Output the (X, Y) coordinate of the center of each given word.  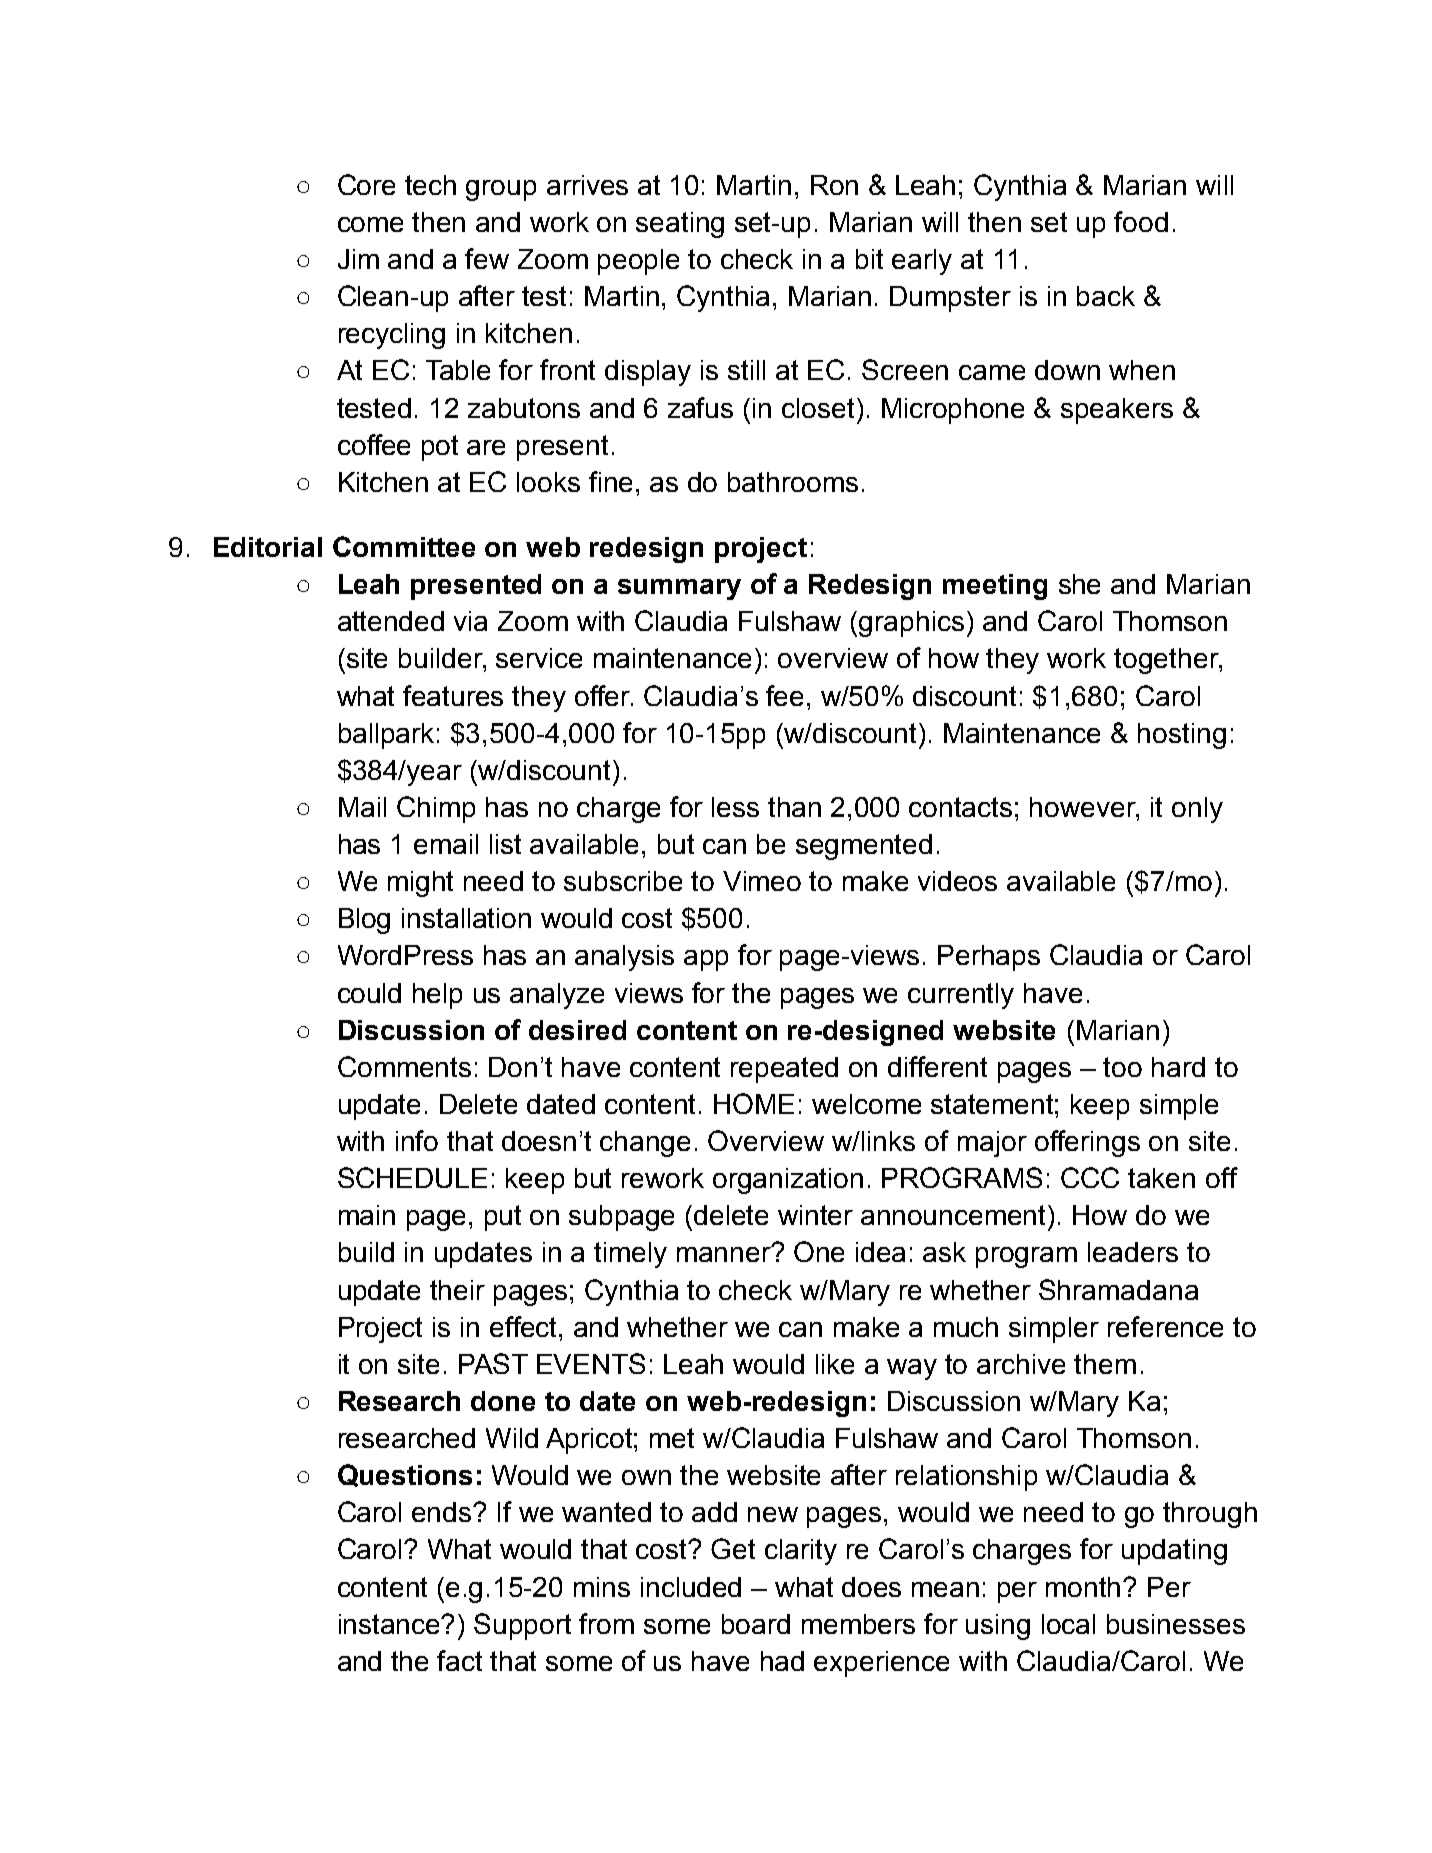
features (453, 695)
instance (391, 1624)
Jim (358, 259)
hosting (1182, 736)
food (1141, 221)
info (417, 1140)
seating (680, 225)
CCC (1090, 1177)
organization (788, 1181)
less (735, 807)
